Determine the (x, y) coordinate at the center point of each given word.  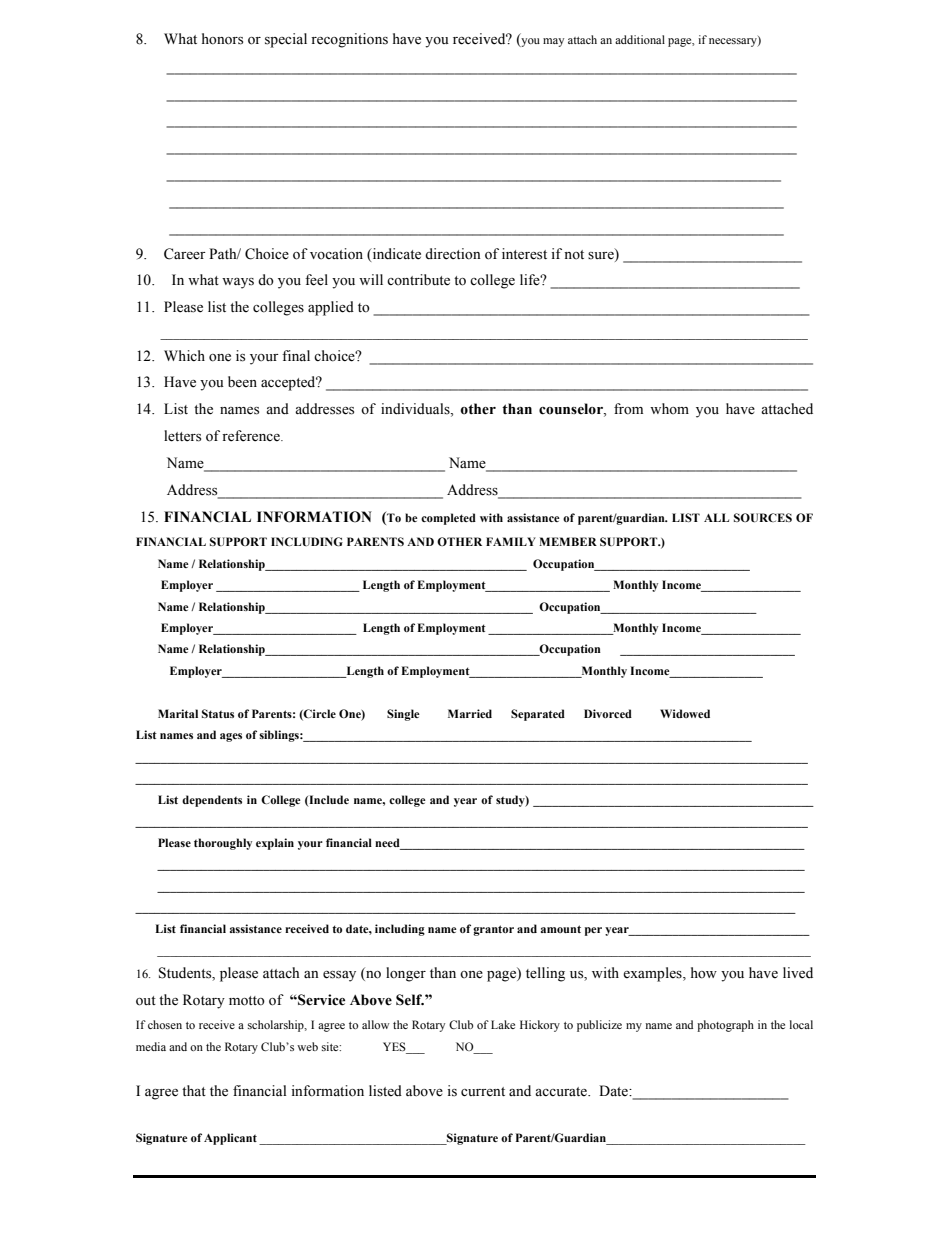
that (194, 1090)
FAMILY (511, 541)
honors (222, 39)
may (553, 42)
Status (218, 713)
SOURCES (763, 518)
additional (640, 39)
